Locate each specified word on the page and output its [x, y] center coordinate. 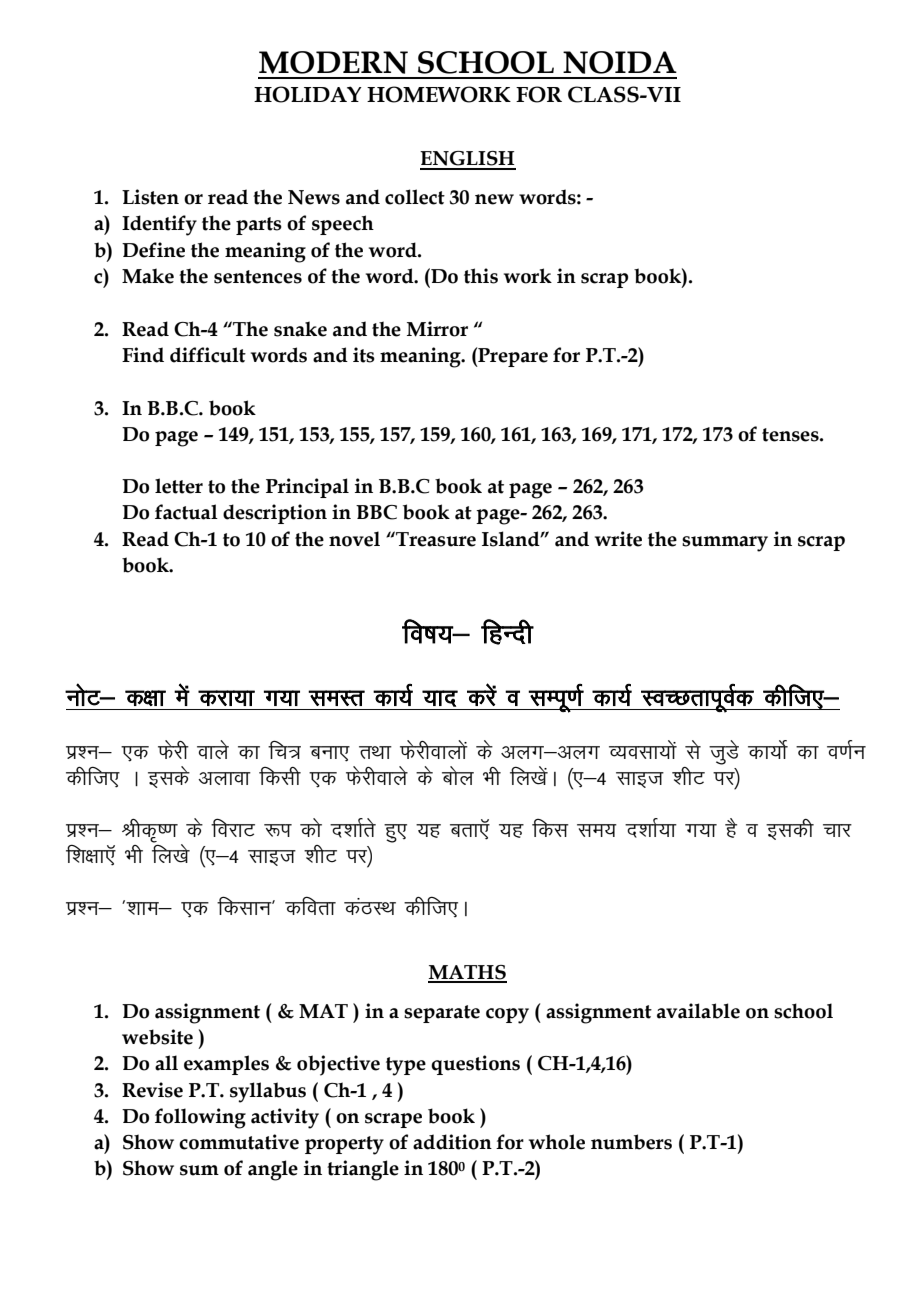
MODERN [333, 62]
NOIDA [620, 62]
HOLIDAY [308, 94]
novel [354, 539]
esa [182, 694]
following [200, 1118]
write [618, 539]
